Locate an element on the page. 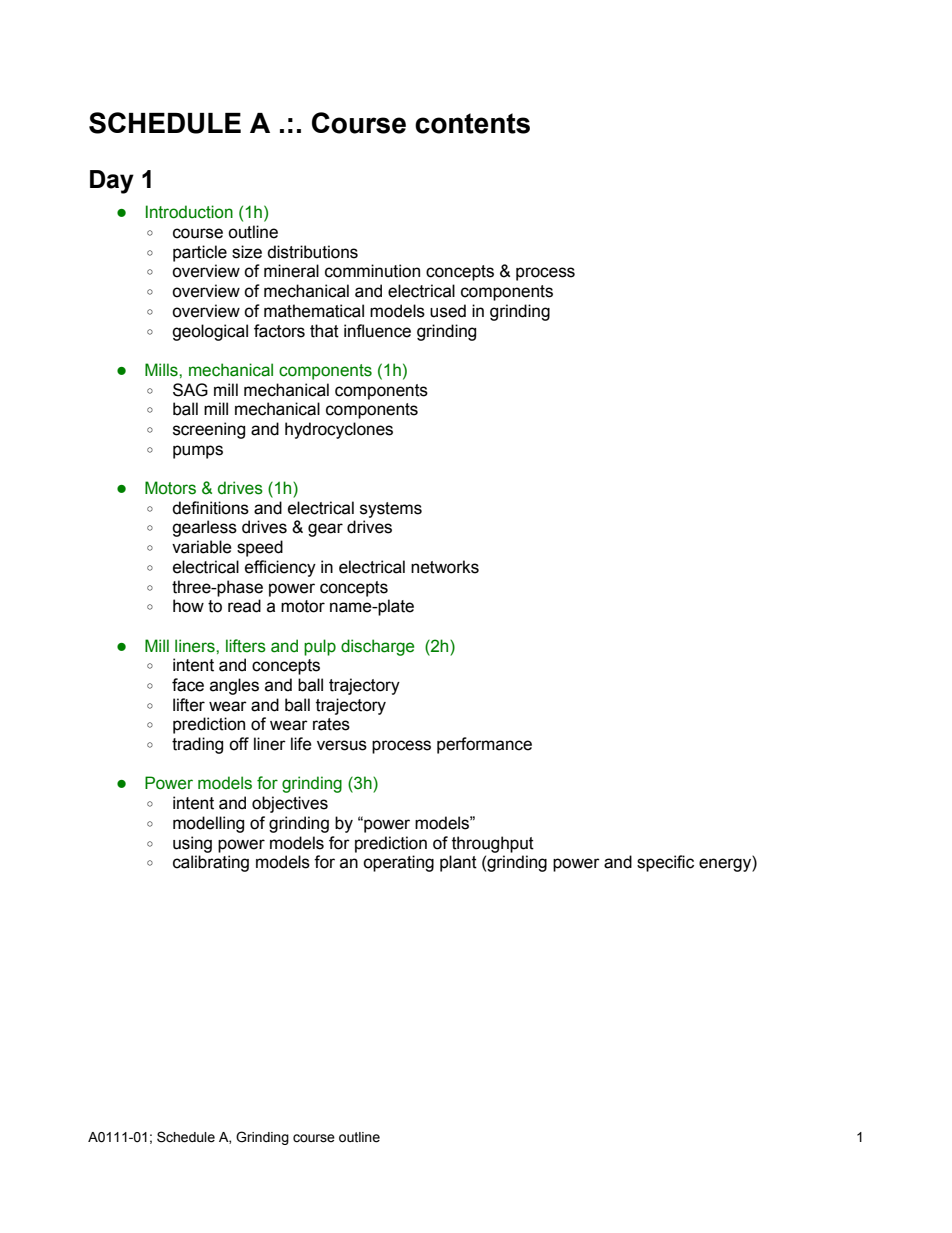 This page has width=952, height=1233. SAG is located at coordinates (190, 390).
